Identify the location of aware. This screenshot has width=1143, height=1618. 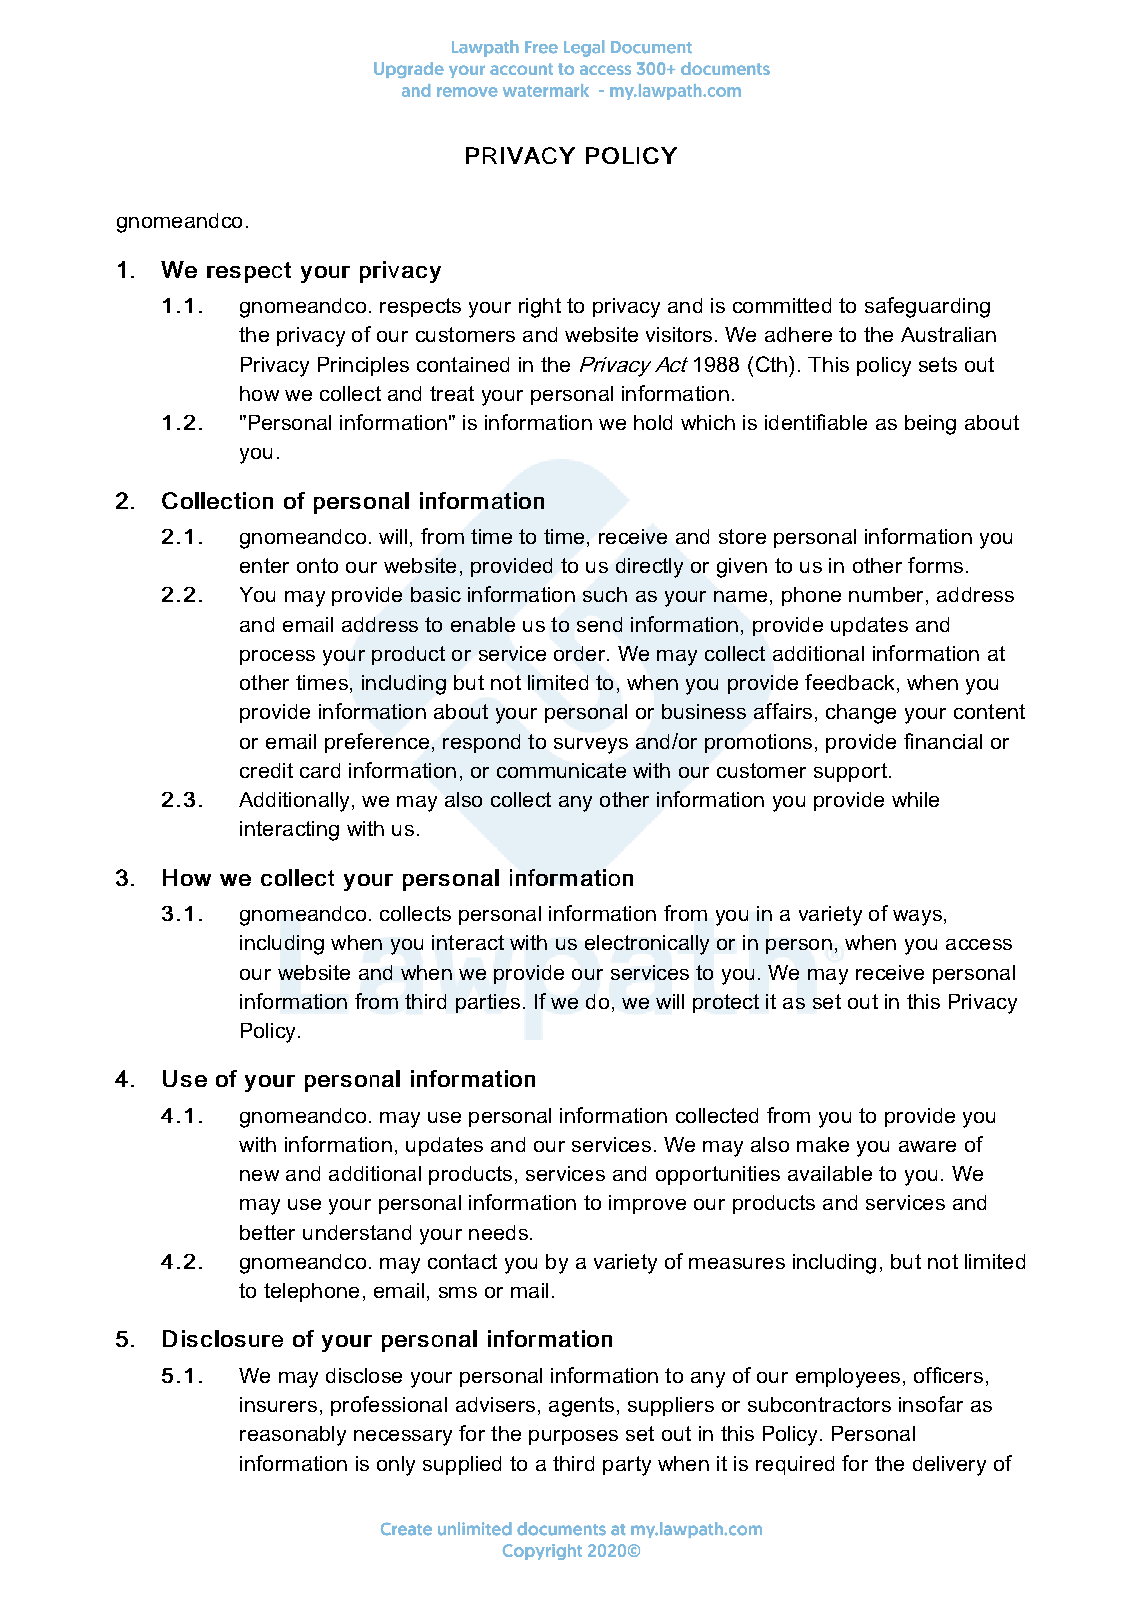
(927, 1146).
